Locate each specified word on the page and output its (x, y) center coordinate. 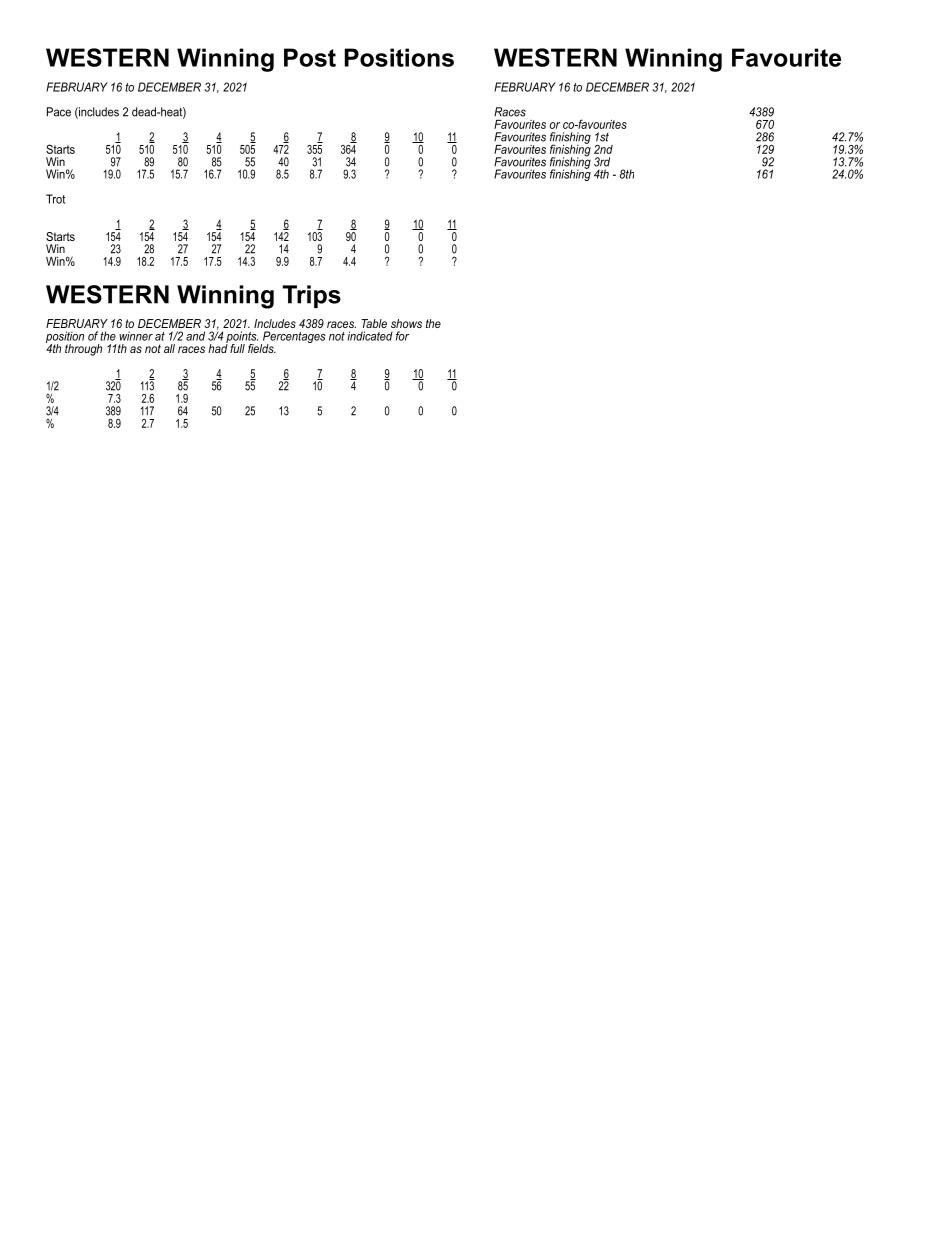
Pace (59, 112)
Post (310, 57)
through (83, 350)
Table (374, 323)
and (195, 336)
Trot (55, 199)
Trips (311, 296)
